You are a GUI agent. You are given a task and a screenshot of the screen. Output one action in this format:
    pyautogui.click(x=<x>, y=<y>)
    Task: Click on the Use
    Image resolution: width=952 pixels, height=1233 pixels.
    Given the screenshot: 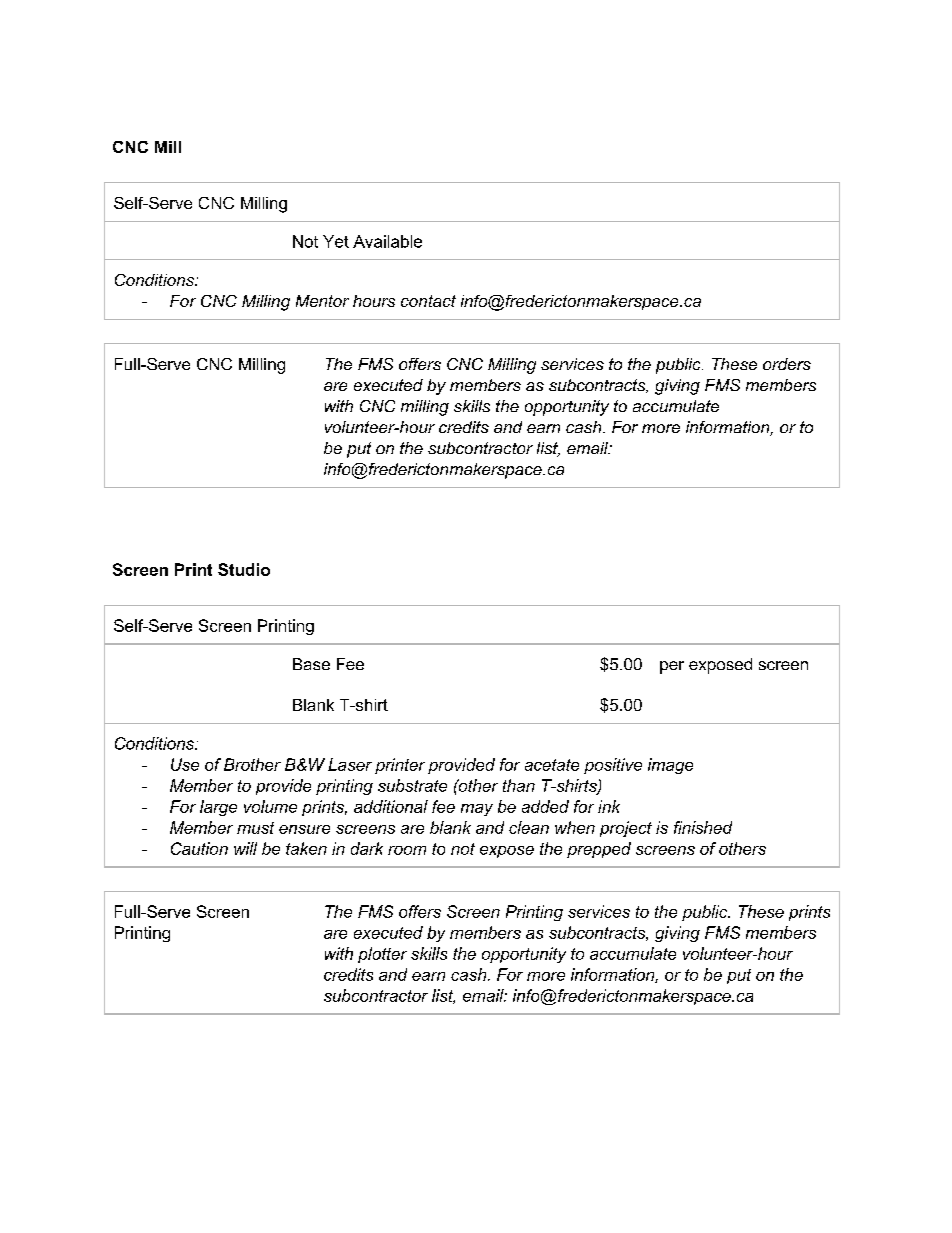 What is the action you would take?
    pyautogui.click(x=185, y=764)
